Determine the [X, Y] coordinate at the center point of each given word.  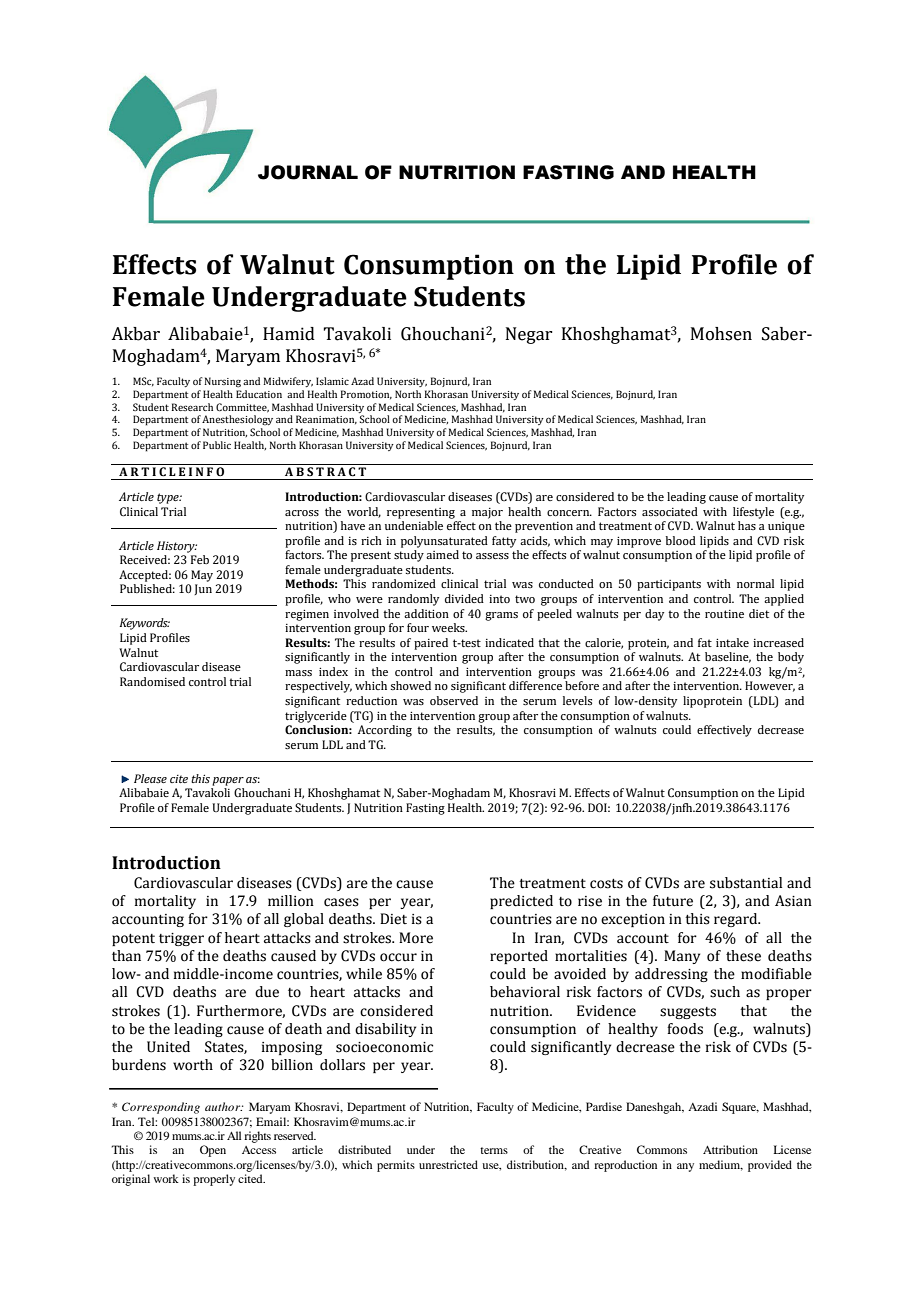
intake [732, 642]
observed [454, 700]
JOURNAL [308, 172]
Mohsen [721, 334]
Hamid [289, 334]
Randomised [152, 681]
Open [213, 1151]
